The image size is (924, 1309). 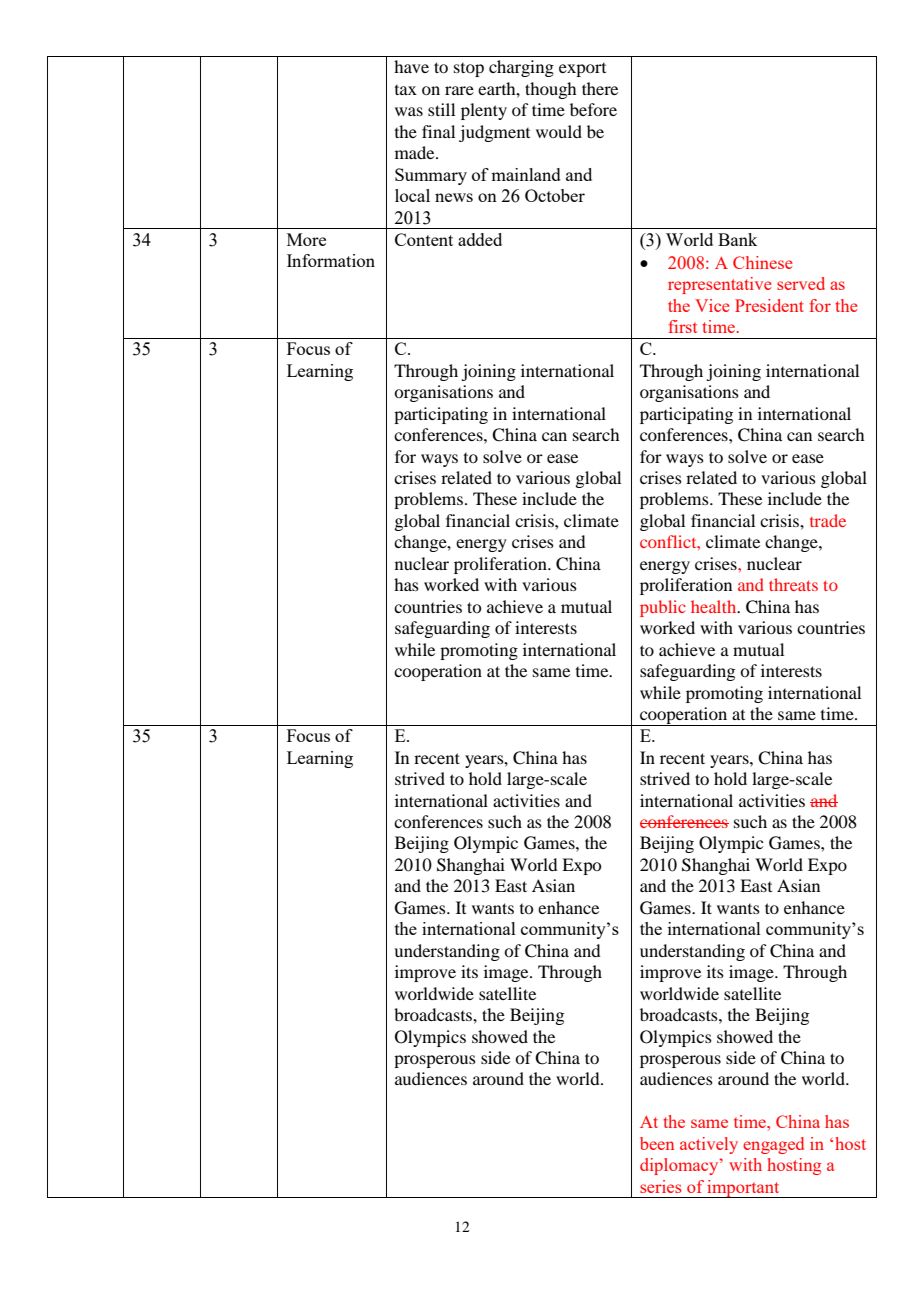 I want to click on threats, so click(x=793, y=584).
